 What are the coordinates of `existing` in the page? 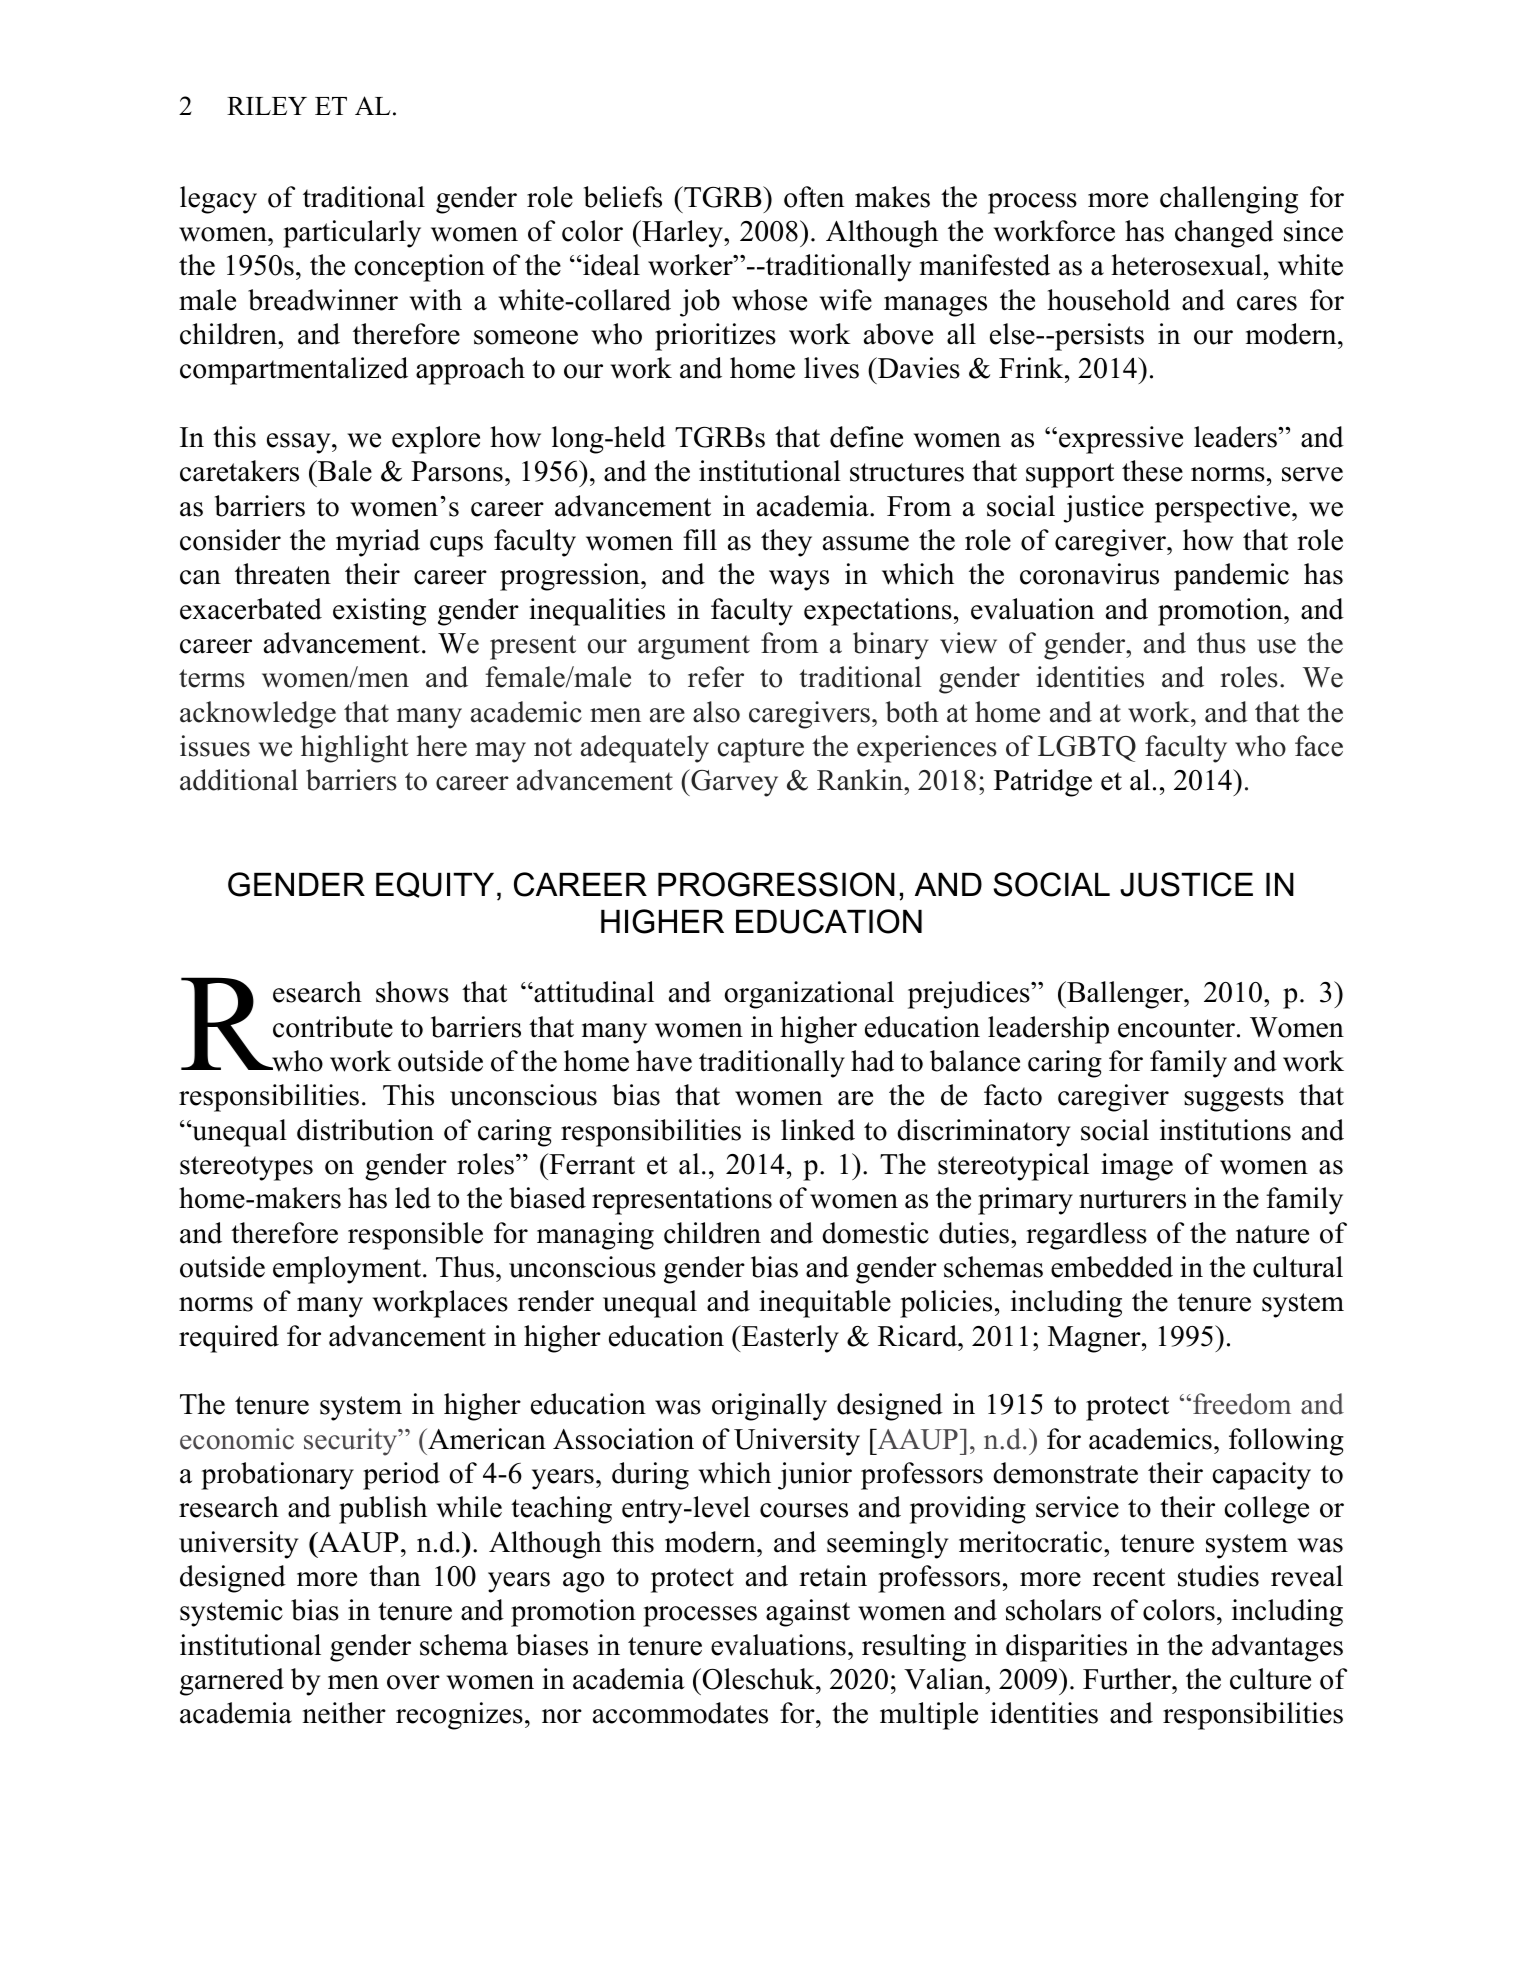 It's located at (379, 612).
